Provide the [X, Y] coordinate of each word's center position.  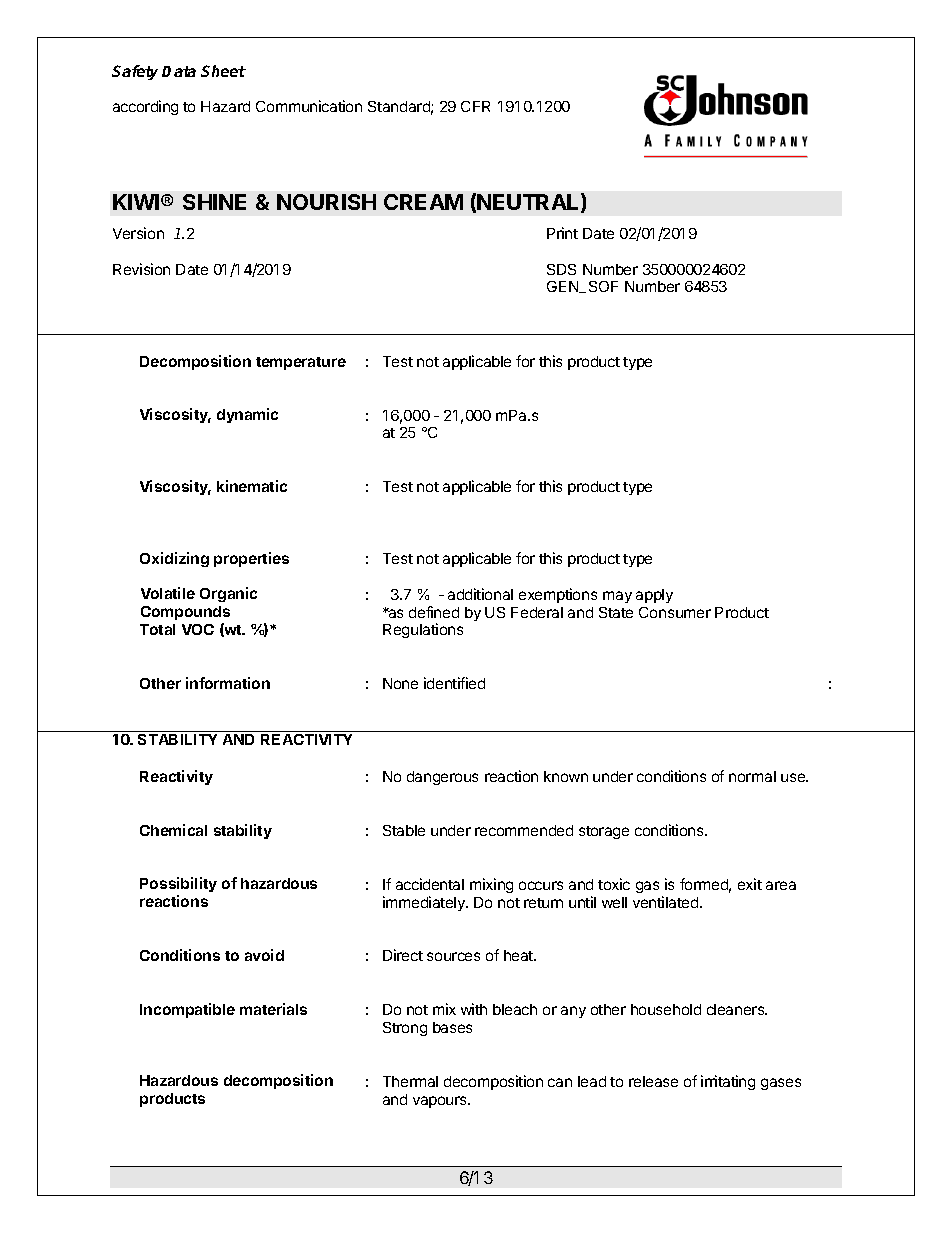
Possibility [178, 886]
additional [480, 594]
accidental [430, 884]
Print [562, 233]
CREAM [423, 202]
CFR [475, 106]
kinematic [252, 486]
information [228, 683]
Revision [141, 269]
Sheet [223, 71]
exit [750, 884]
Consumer [675, 612]
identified [454, 683]
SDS [561, 269]
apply [654, 596]
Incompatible [187, 1010]
